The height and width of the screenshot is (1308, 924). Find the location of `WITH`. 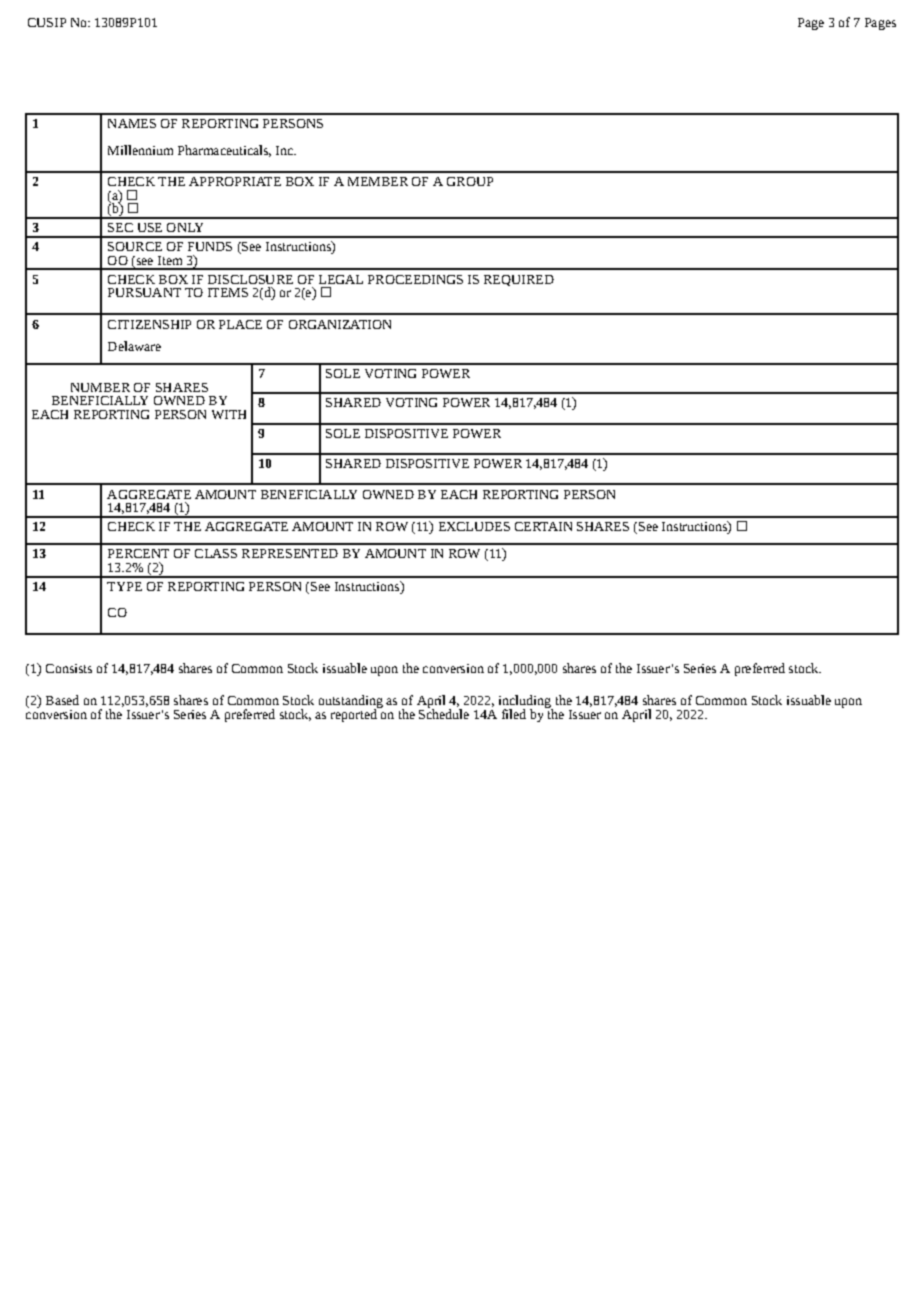

WITH is located at coordinates (229, 414).
